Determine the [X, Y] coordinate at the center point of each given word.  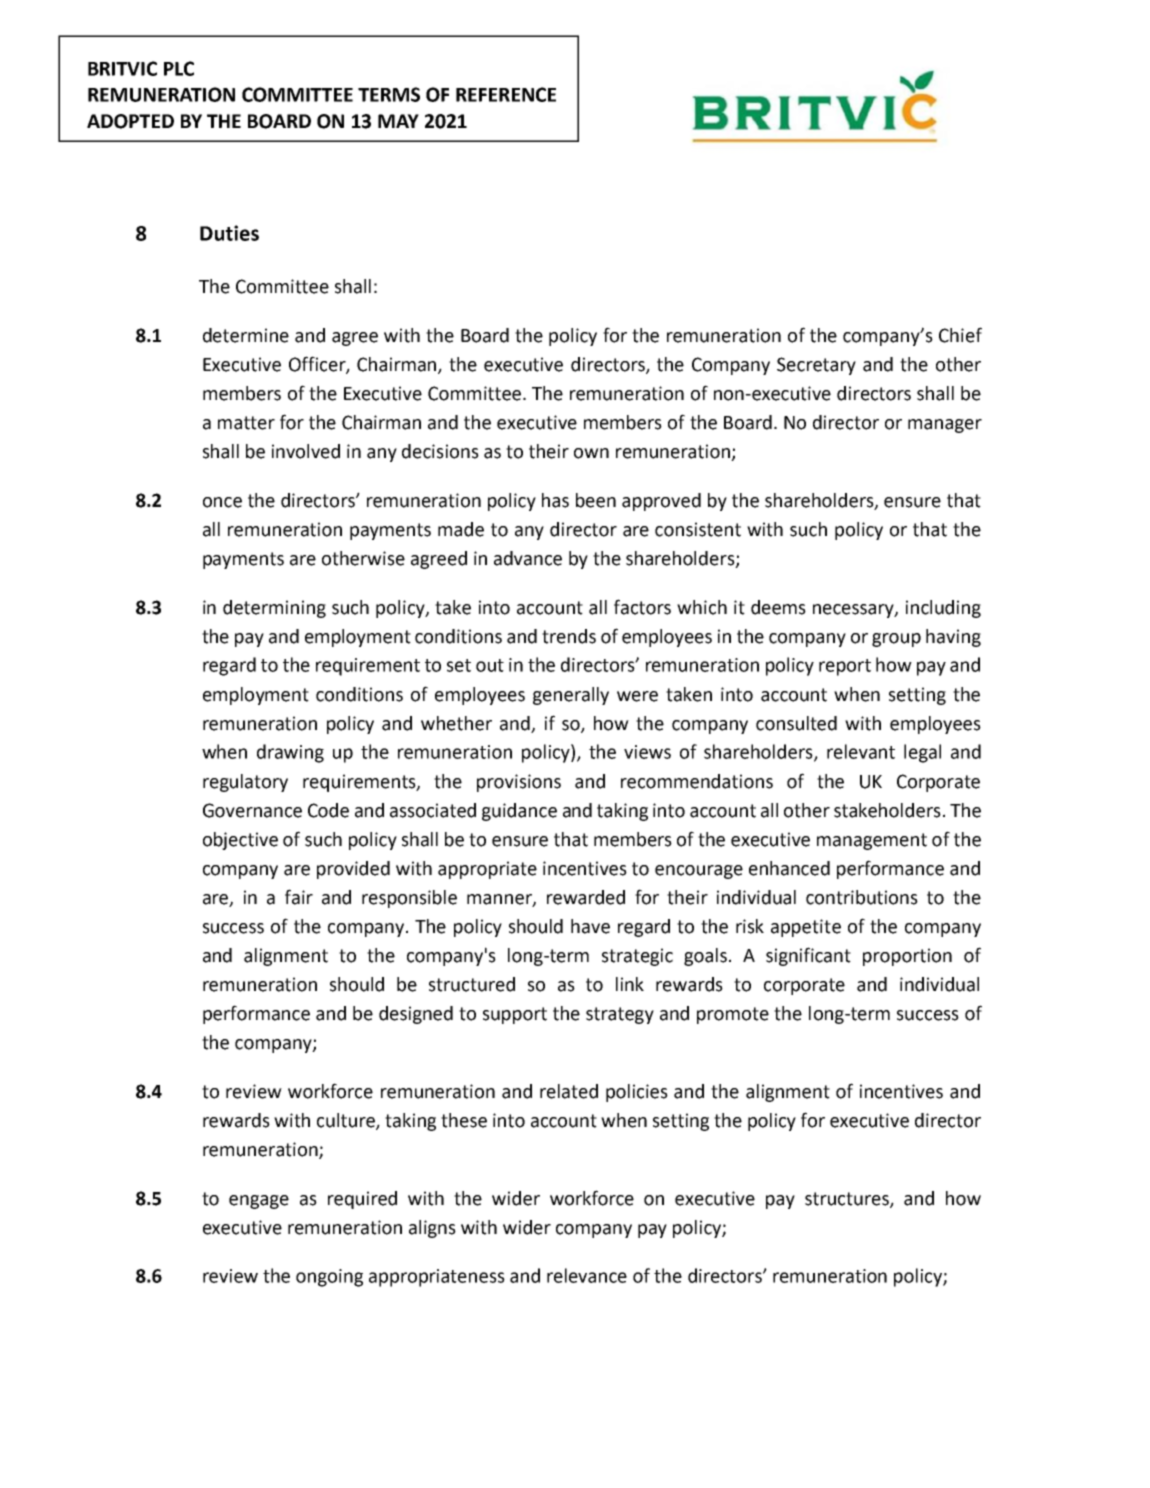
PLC [179, 68]
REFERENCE [506, 94]
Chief [960, 335]
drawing [290, 753]
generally [571, 696]
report [845, 667]
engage [259, 1202]
